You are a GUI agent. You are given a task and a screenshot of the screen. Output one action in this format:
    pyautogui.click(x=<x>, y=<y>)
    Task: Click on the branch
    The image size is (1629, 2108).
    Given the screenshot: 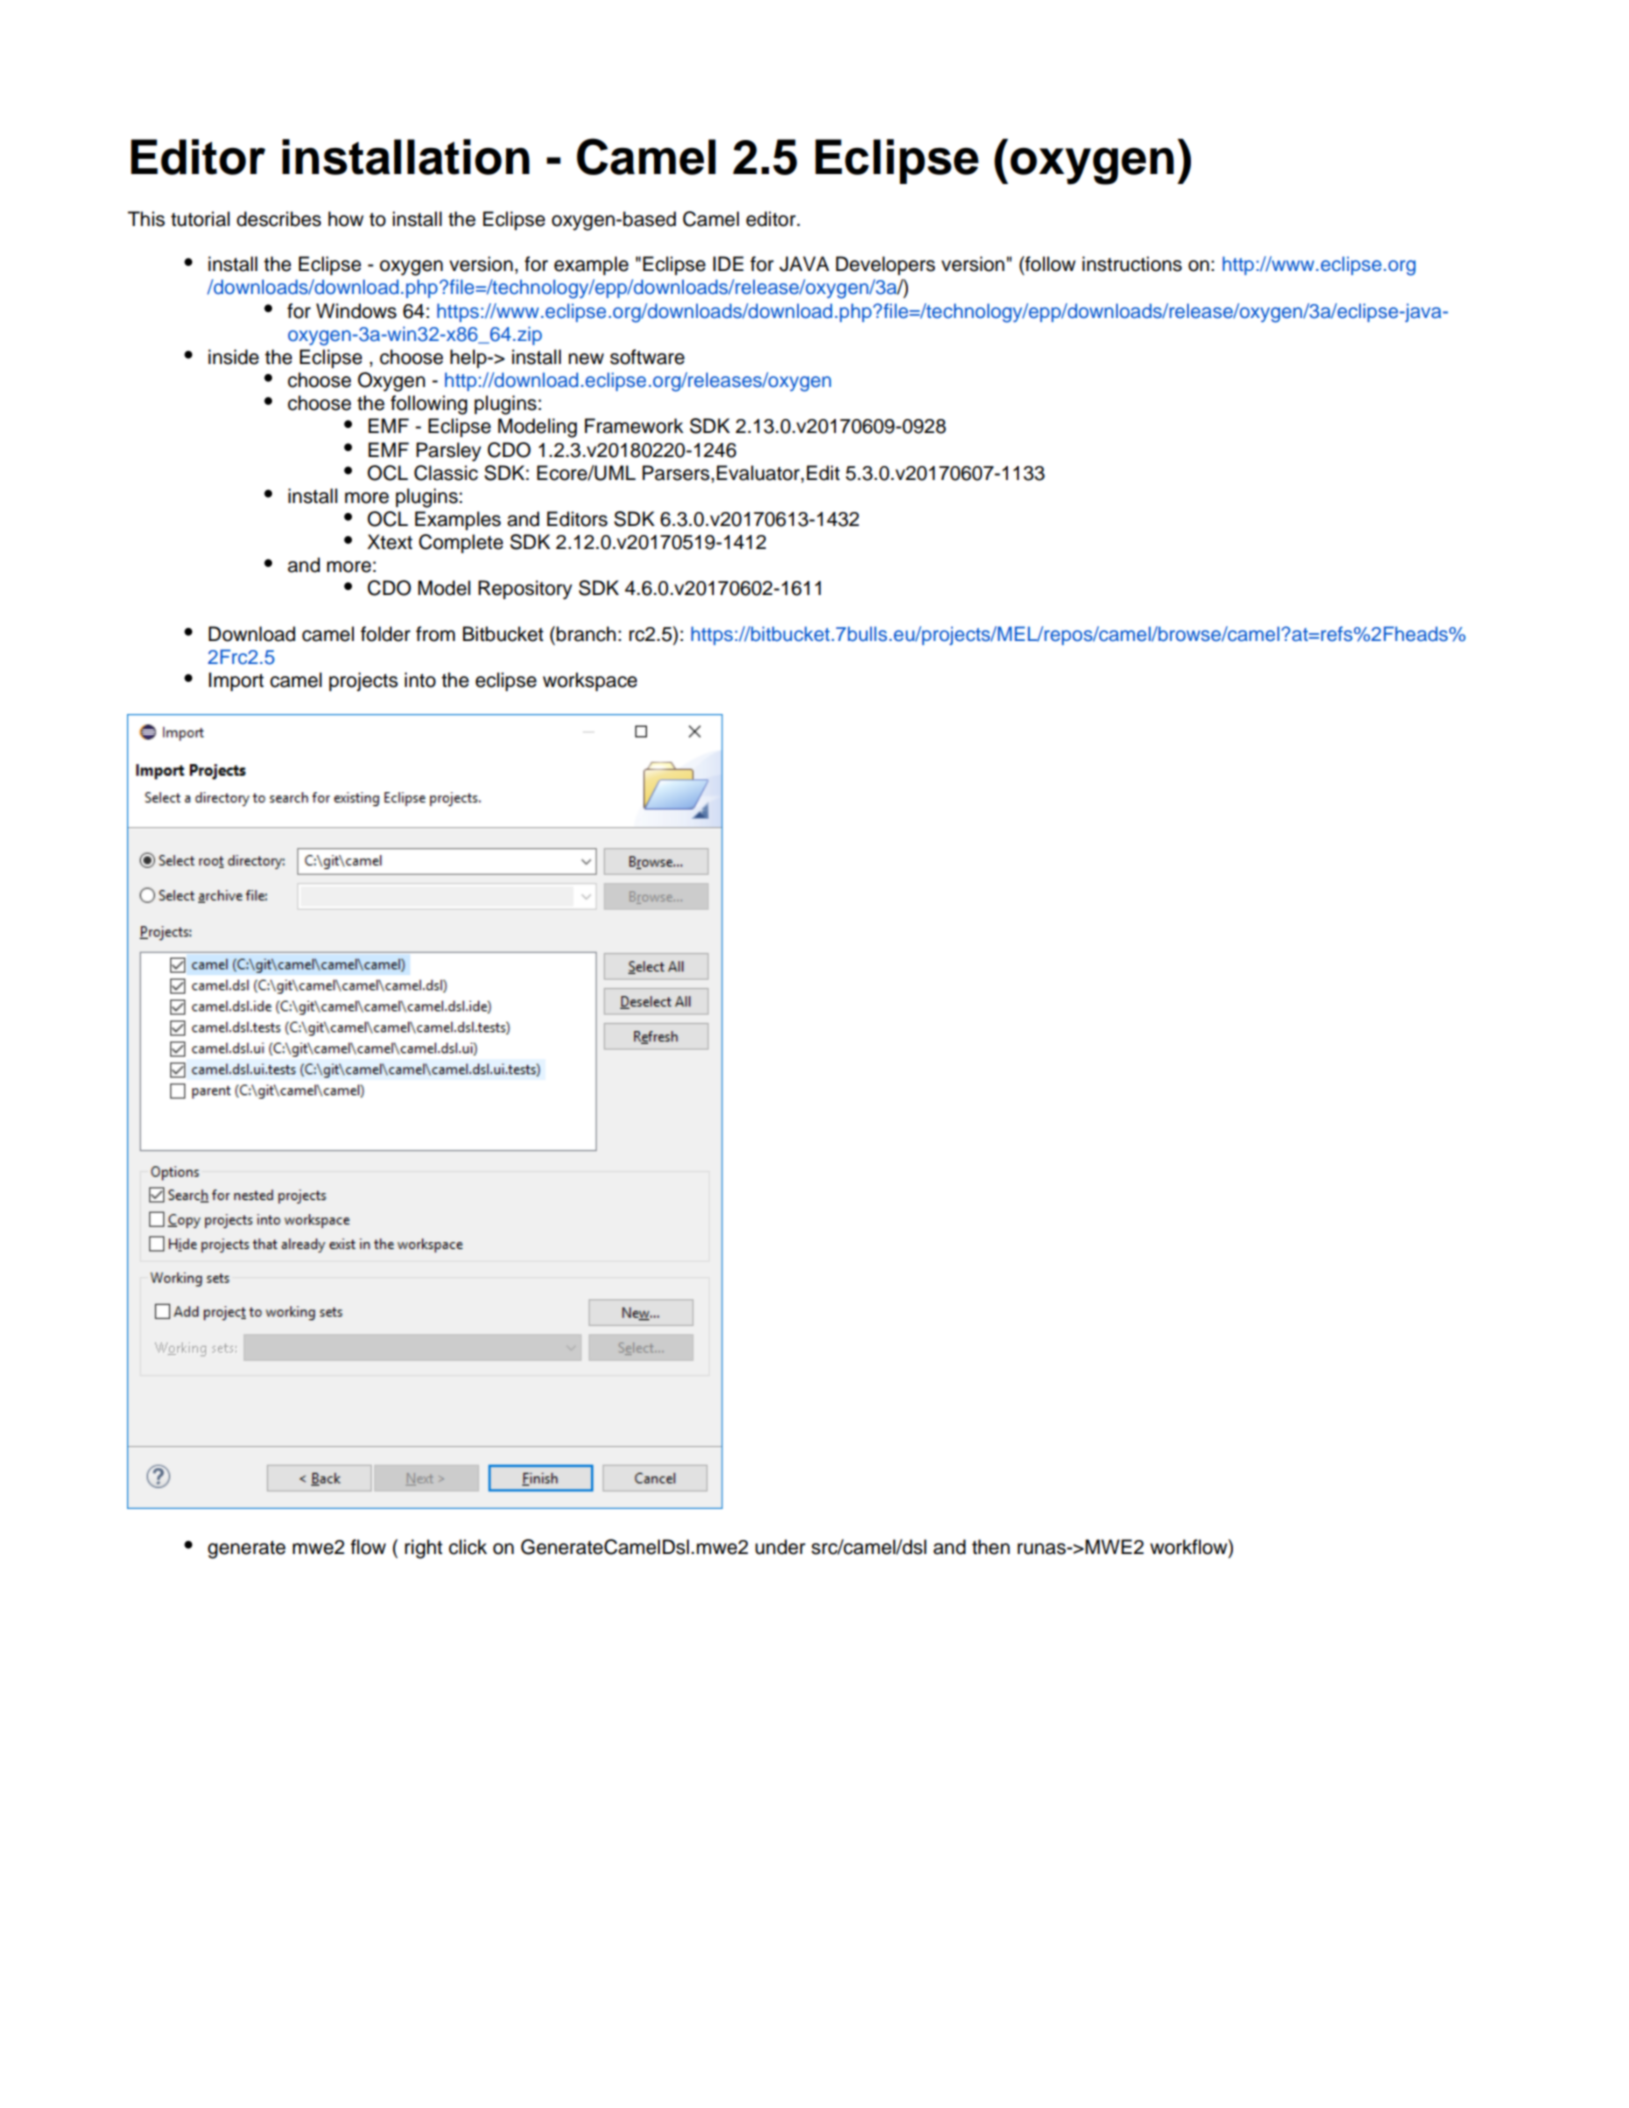 What is the action you would take?
    pyautogui.click(x=586, y=634)
